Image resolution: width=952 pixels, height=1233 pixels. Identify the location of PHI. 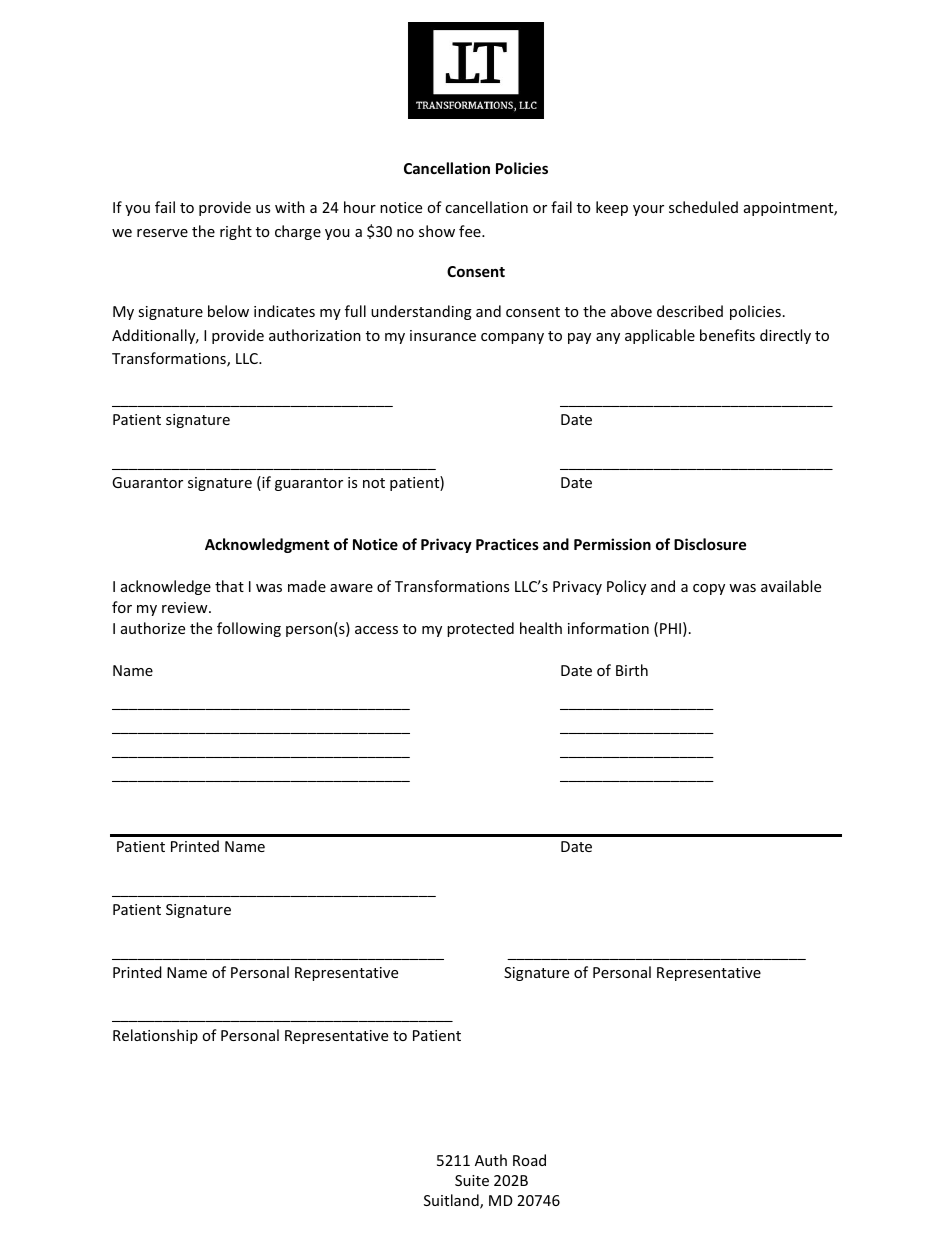
(670, 628).
